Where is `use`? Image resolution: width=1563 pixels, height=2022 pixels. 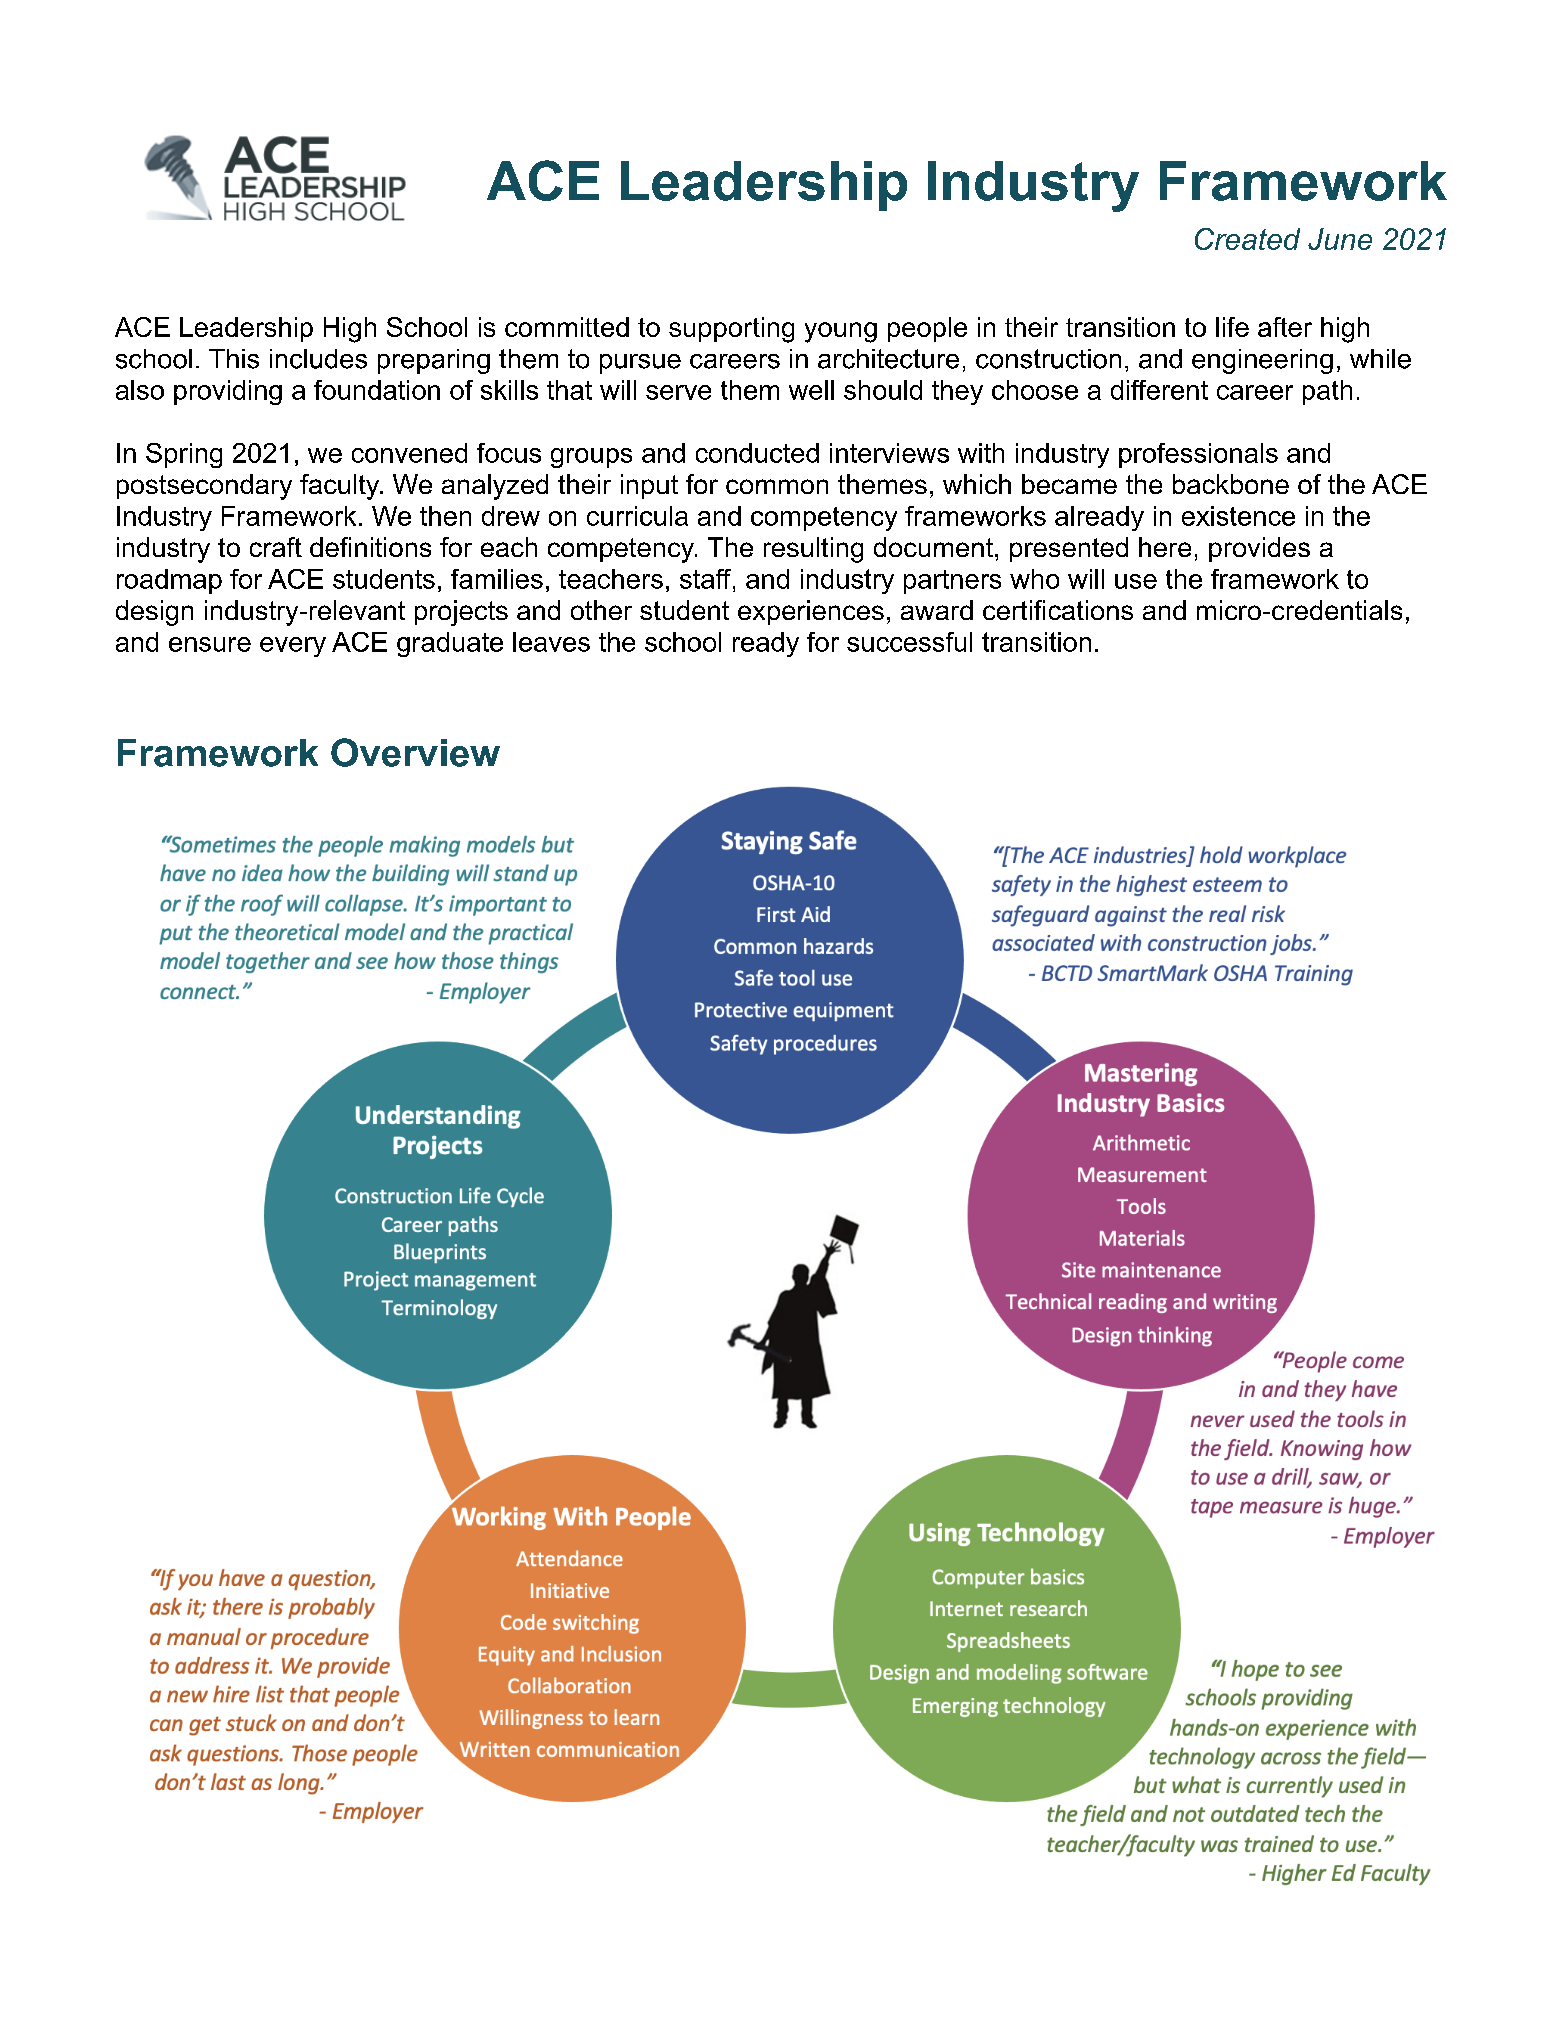
use is located at coordinates (1136, 581).
